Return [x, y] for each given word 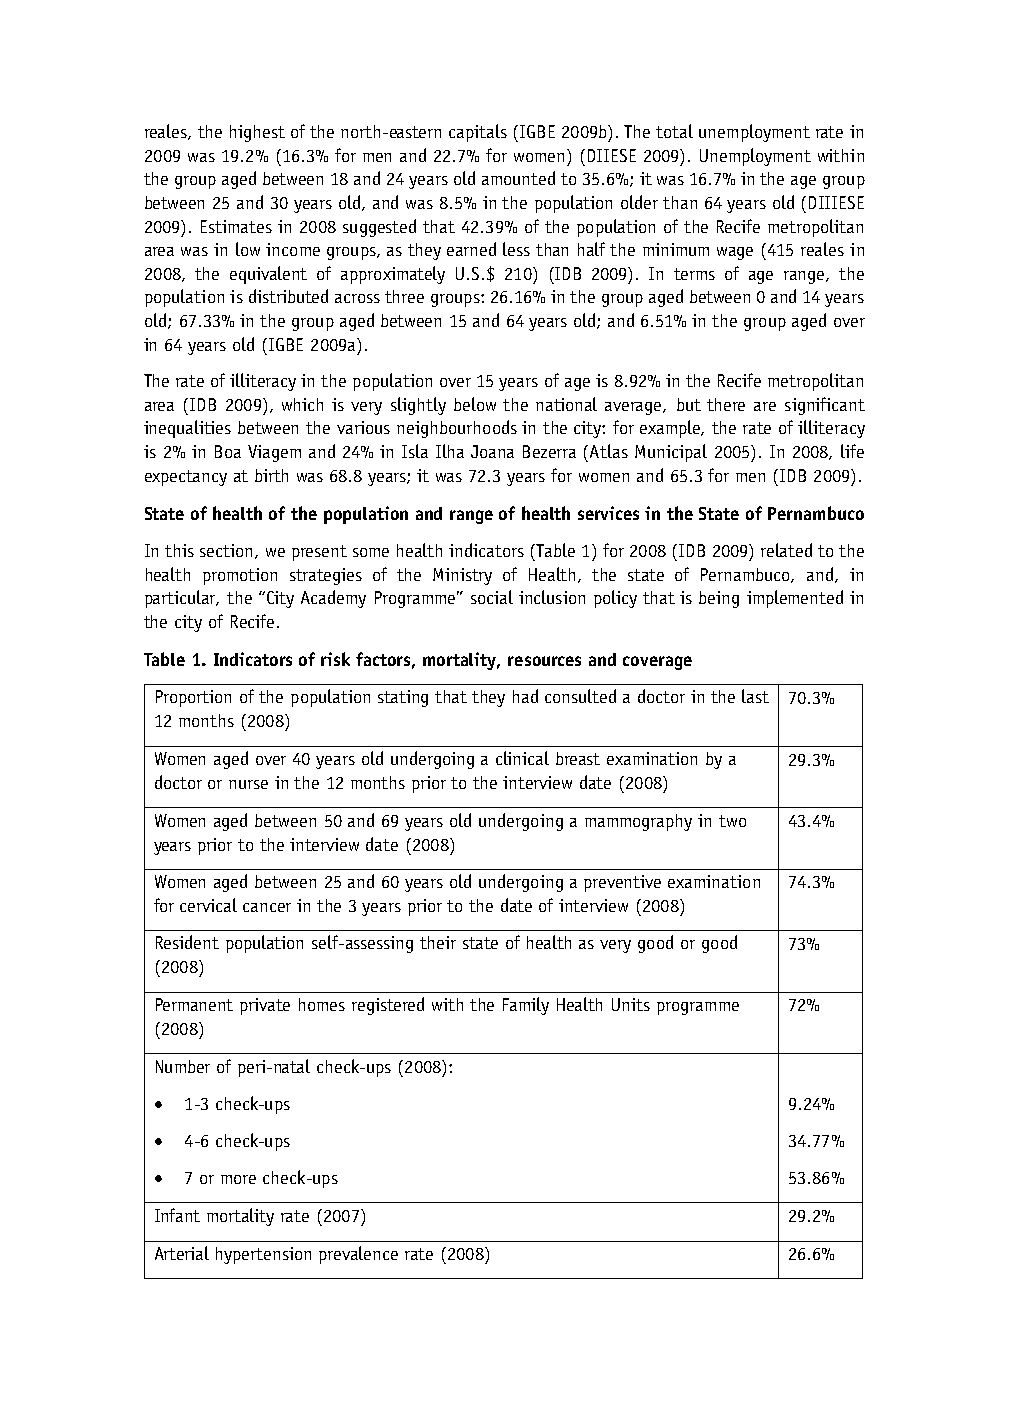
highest [257, 133]
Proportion [193, 698]
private [265, 1006]
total [674, 131]
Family [526, 1006]
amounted [518, 178]
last [755, 696]
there [726, 404]
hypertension [263, 1255]
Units [631, 1004]
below [475, 404]
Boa [228, 451]
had [525, 696]
